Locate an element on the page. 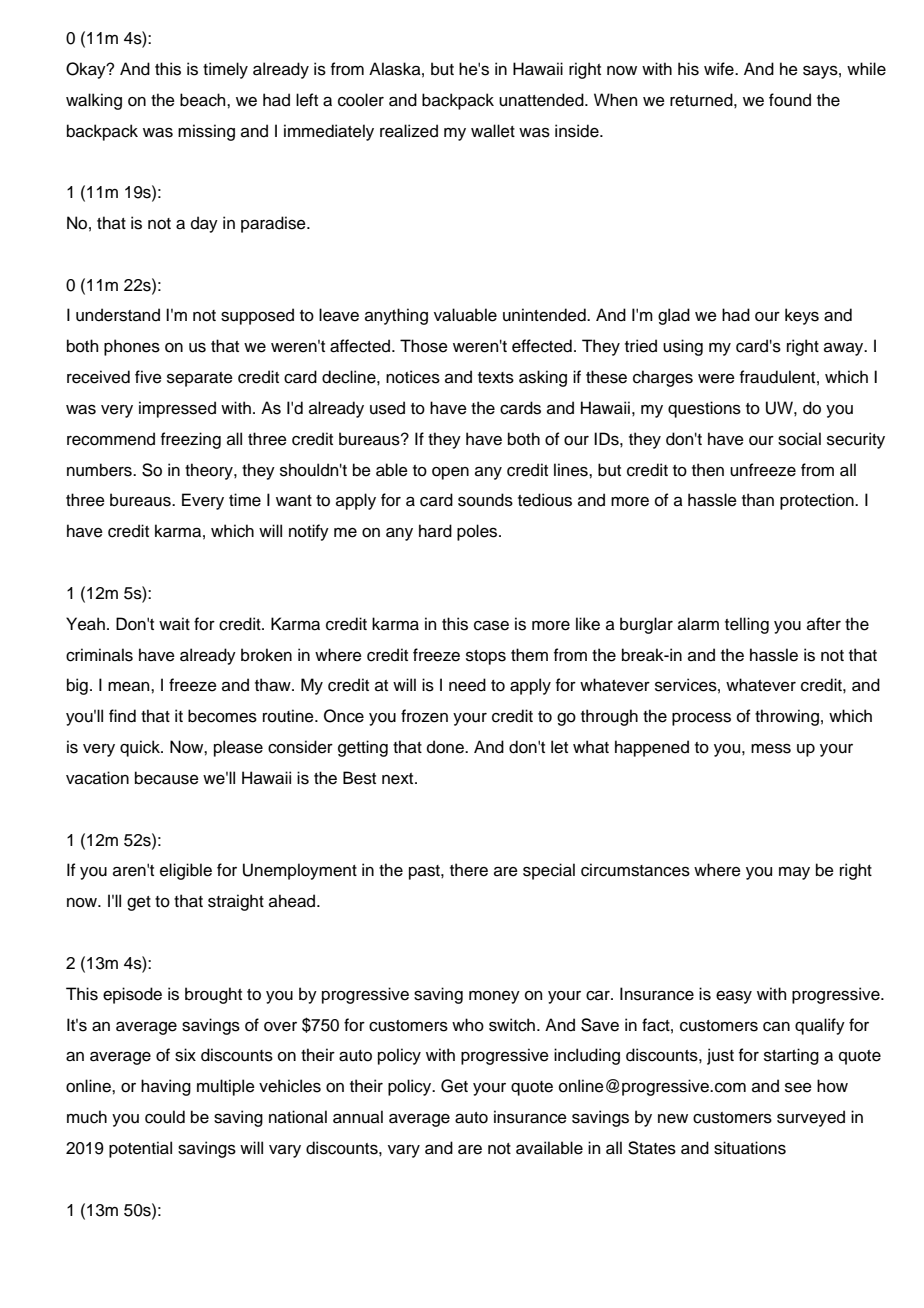  keys is located at coordinates (802, 316).
